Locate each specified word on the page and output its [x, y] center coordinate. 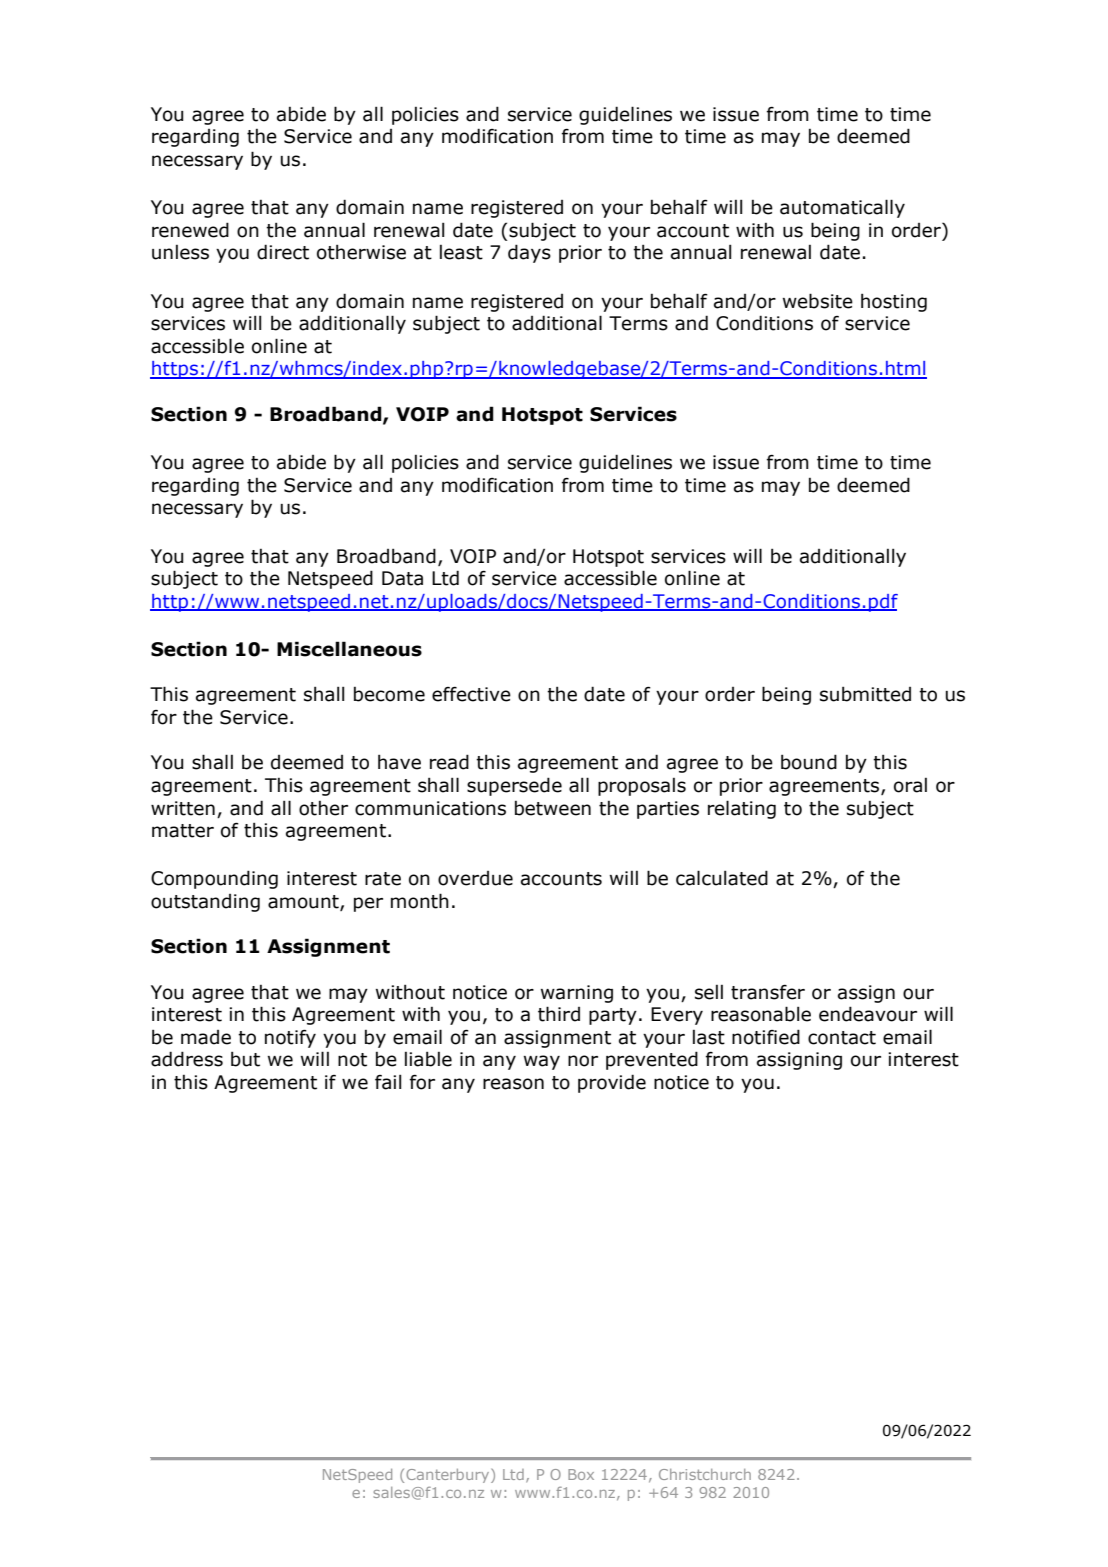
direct [283, 252]
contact [842, 1038]
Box [581, 1474]
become [389, 694]
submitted [865, 694]
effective [471, 694]
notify [290, 1039]
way [542, 1062]
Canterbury [449, 1476]
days [529, 253]
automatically [842, 208]
